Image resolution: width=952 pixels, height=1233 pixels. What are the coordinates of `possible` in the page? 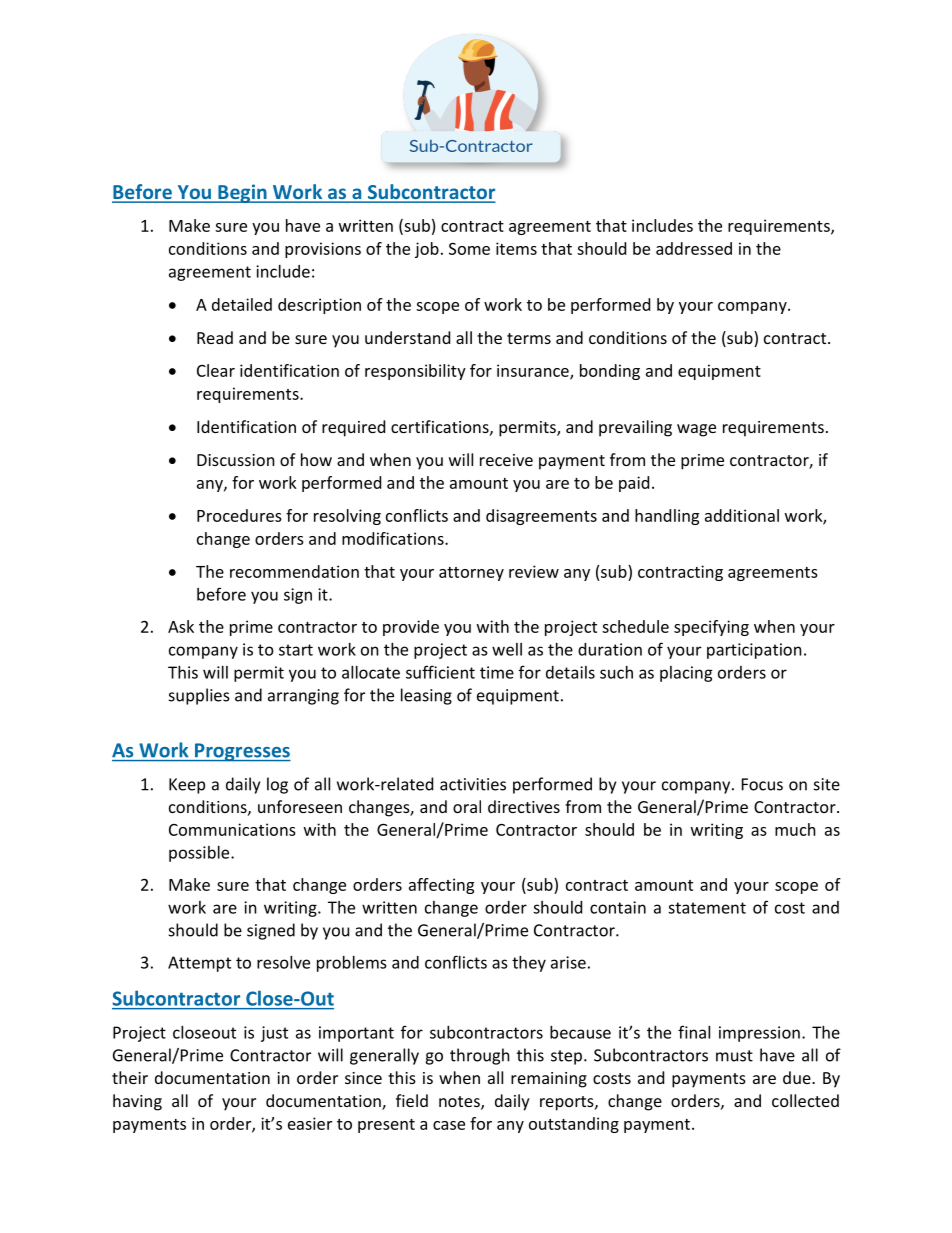 It's located at (200, 854).
